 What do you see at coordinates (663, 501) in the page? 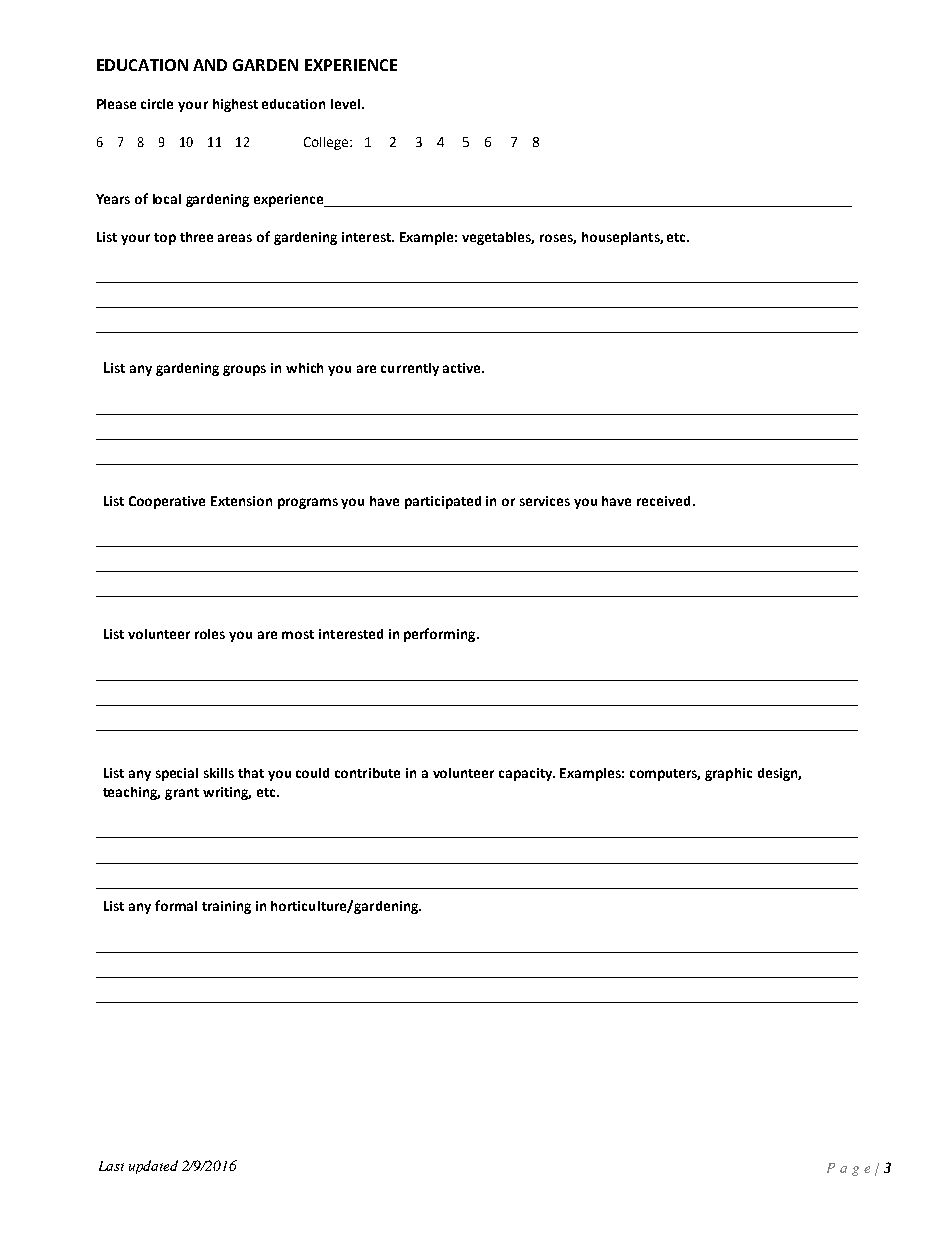
I see `received` at bounding box center [663, 501].
